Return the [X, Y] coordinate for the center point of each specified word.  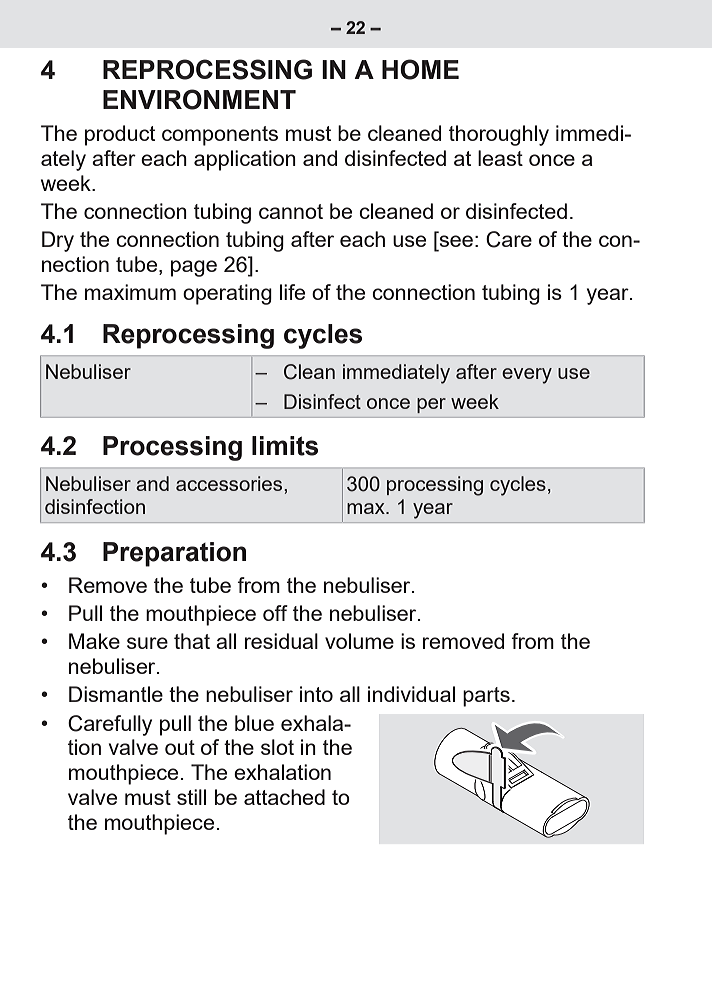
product [120, 135]
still [191, 797]
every [527, 376]
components [220, 136]
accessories [230, 483]
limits [285, 446]
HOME [420, 69]
